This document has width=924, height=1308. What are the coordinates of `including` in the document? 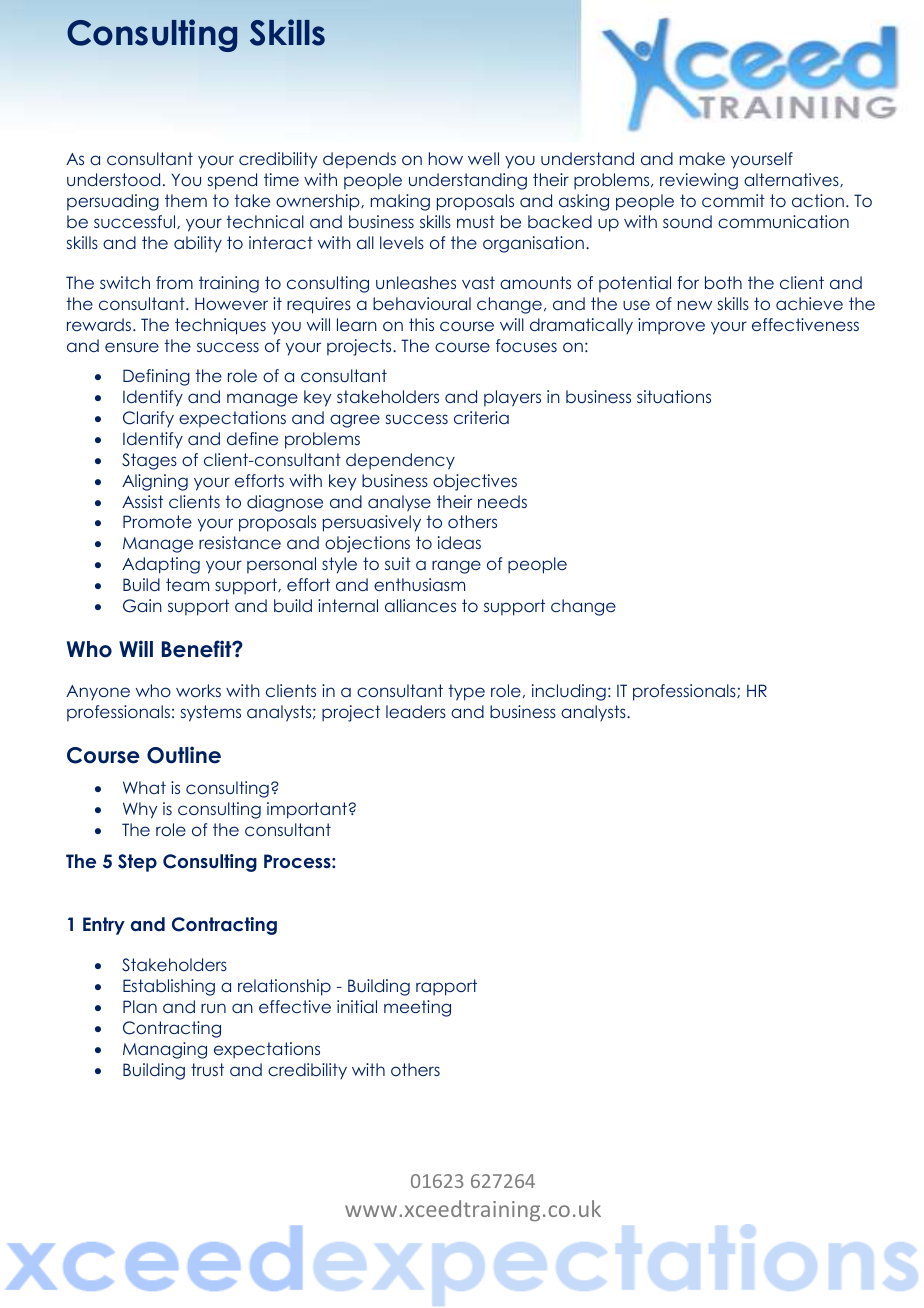 It's located at (569, 692).
